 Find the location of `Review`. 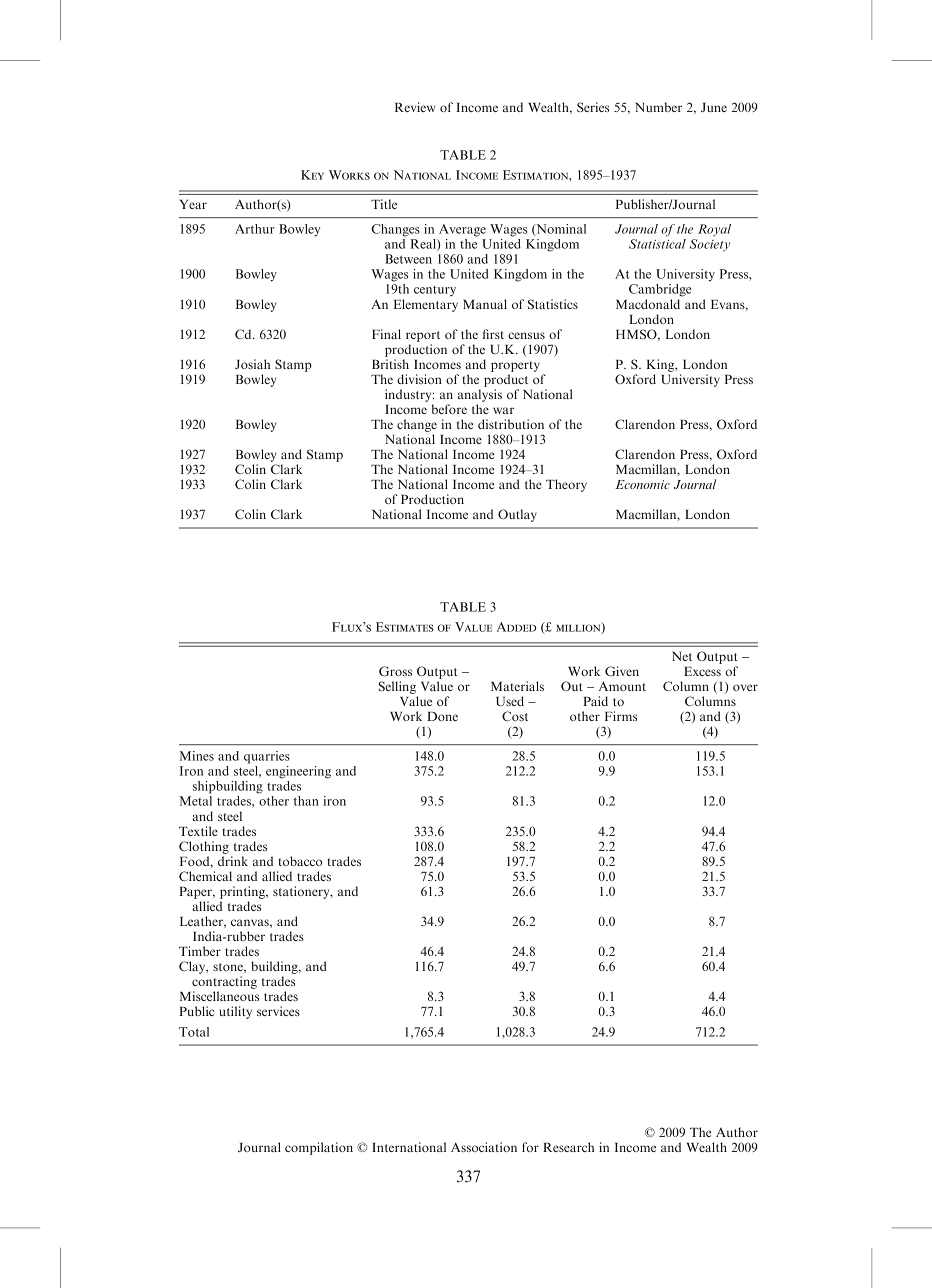

Review is located at coordinates (415, 107).
